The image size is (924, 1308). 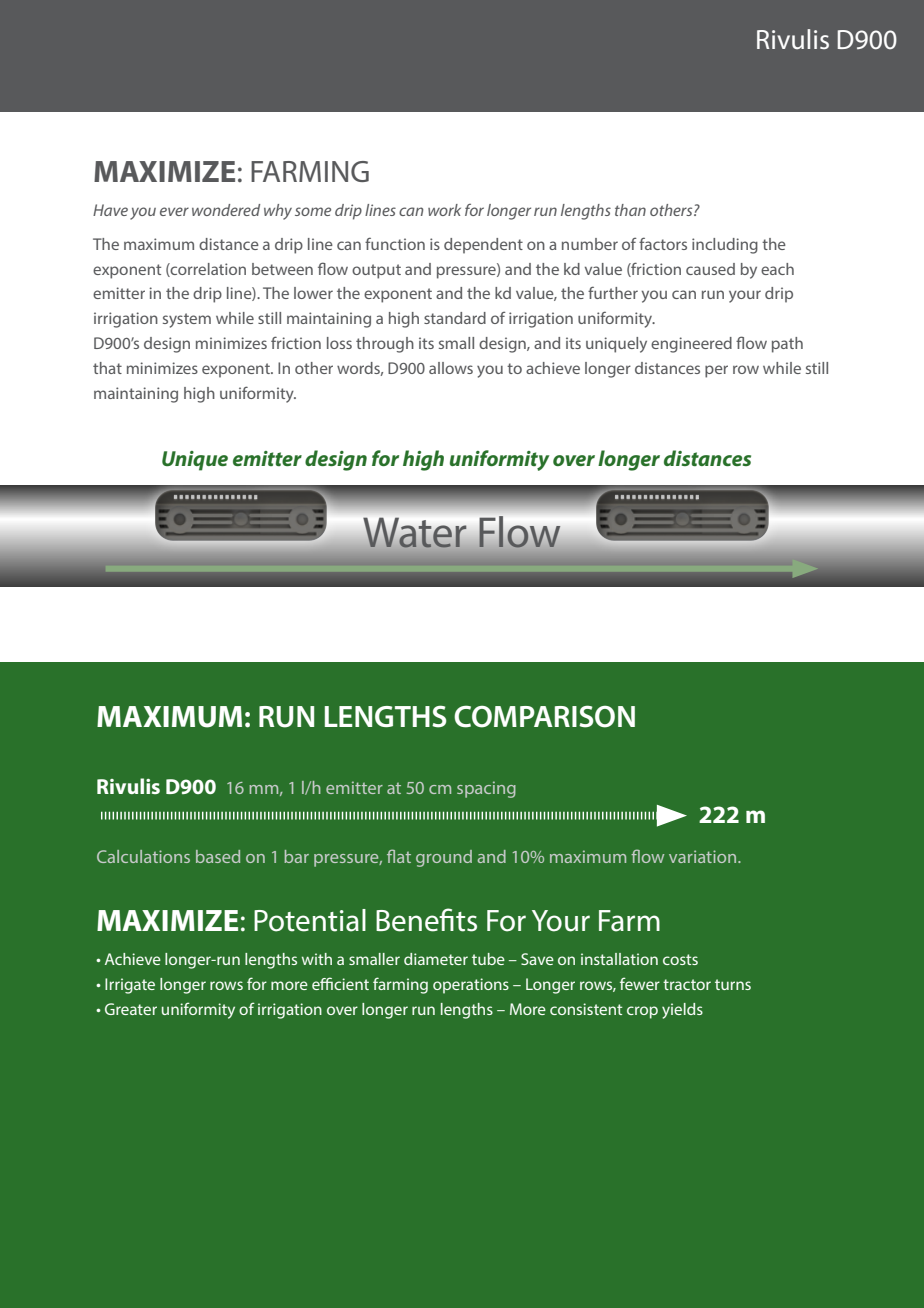 I want to click on ever, so click(x=174, y=211).
